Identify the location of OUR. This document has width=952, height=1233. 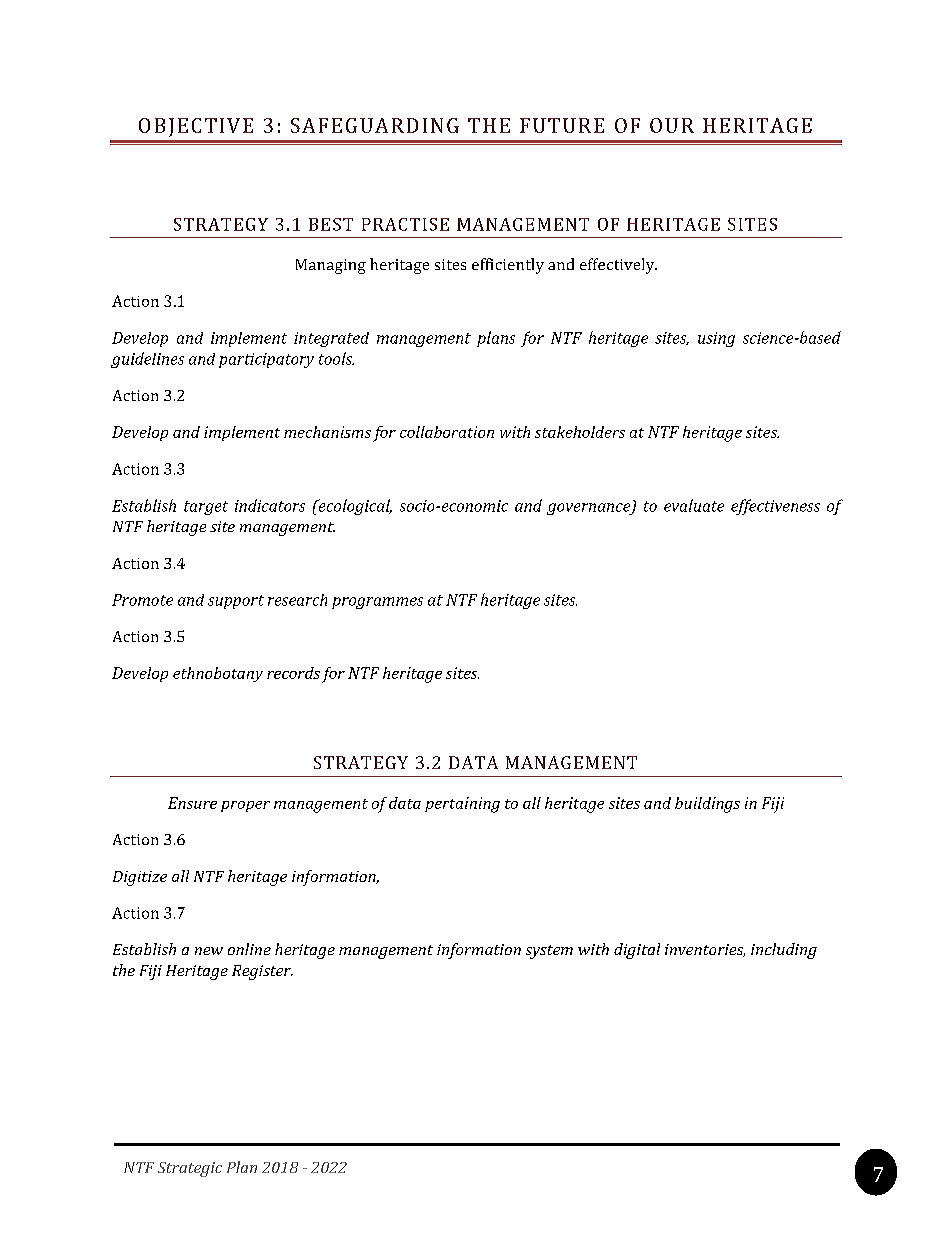
(672, 125).
